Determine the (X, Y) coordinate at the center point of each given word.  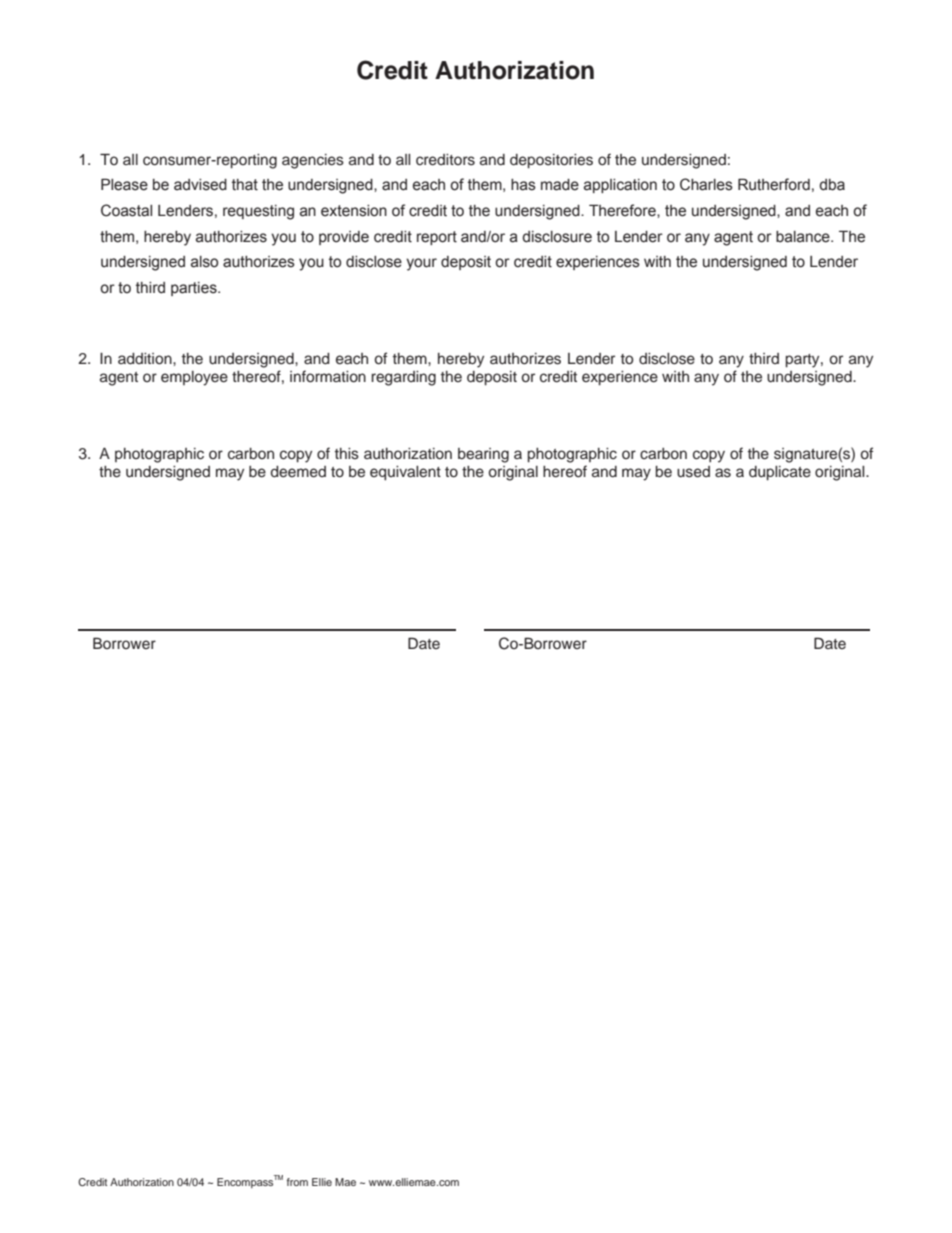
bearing (483, 455)
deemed (298, 472)
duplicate (780, 473)
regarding (403, 378)
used (693, 472)
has (523, 185)
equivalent (405, 473)
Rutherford (774, 184)
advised (200, 185)
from (297, 1182)
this (347, 454)
